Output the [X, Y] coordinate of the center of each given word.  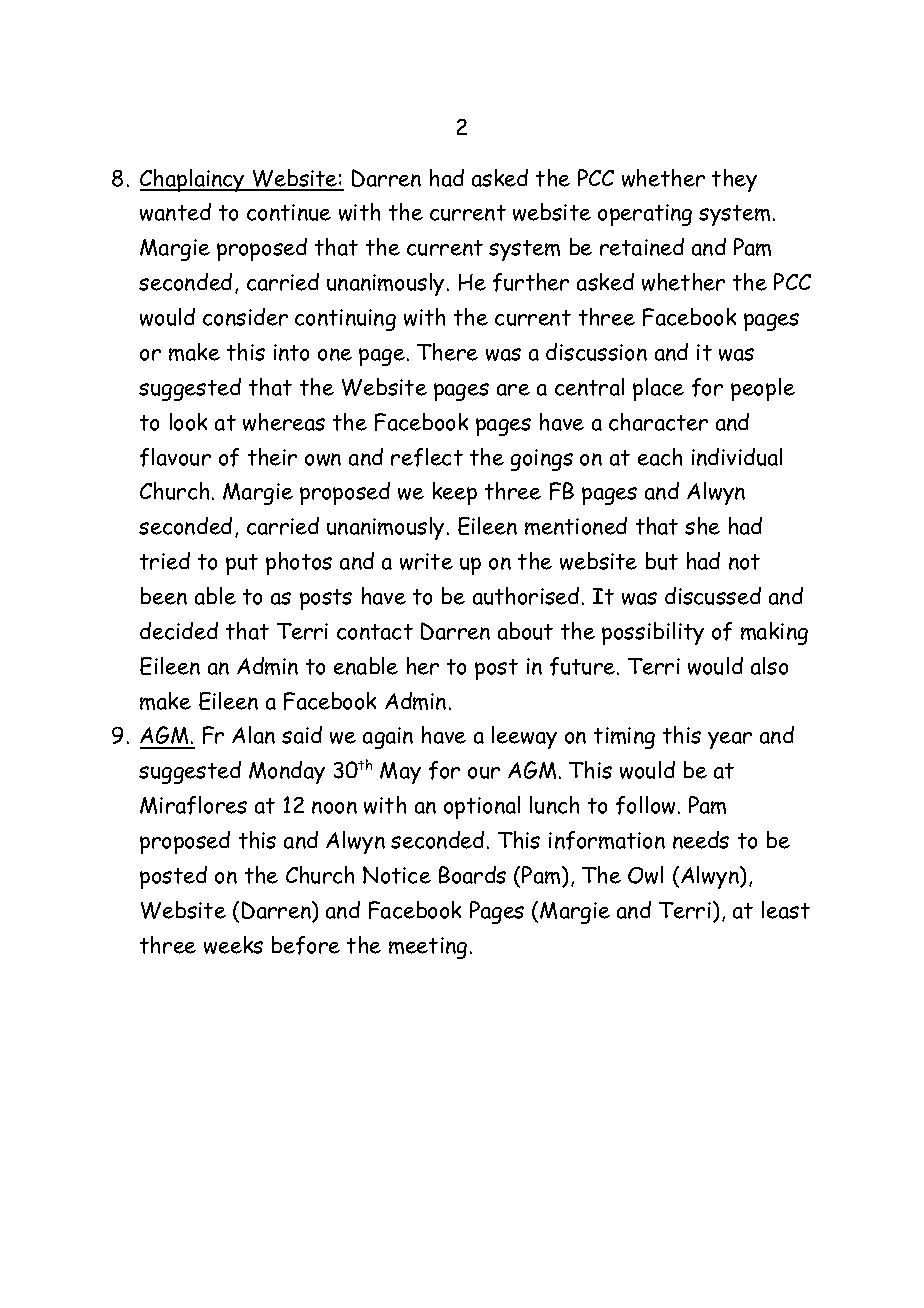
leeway [524, 737]
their [272, 457]
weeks [233, 945]
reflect [427, 457]
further [531, 282]
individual [737, 457]
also [769, 666]
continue [289, 212]
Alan [253, 735]
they [734, 180]
